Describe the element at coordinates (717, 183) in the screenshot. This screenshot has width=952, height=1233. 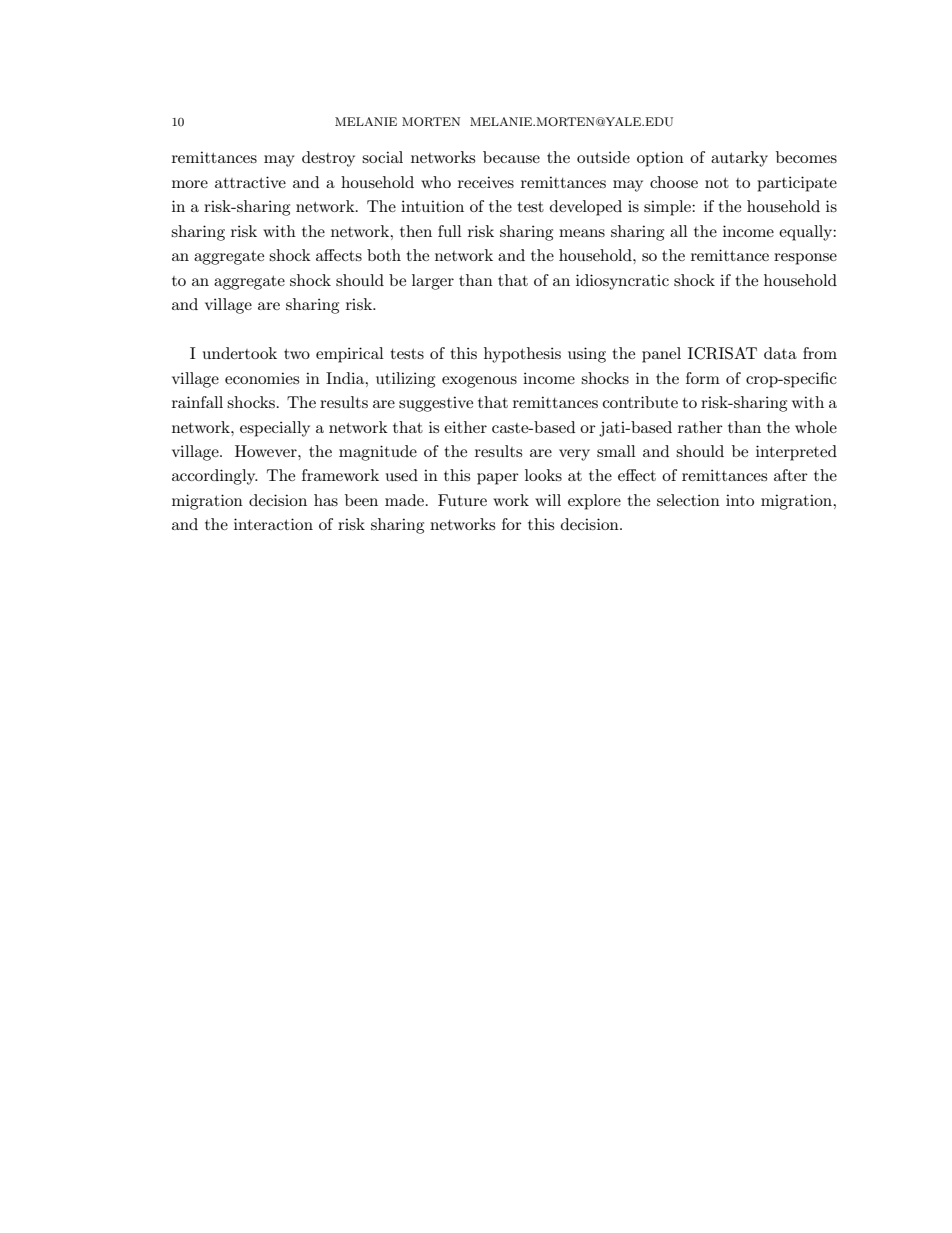
I see `not` at that location.
